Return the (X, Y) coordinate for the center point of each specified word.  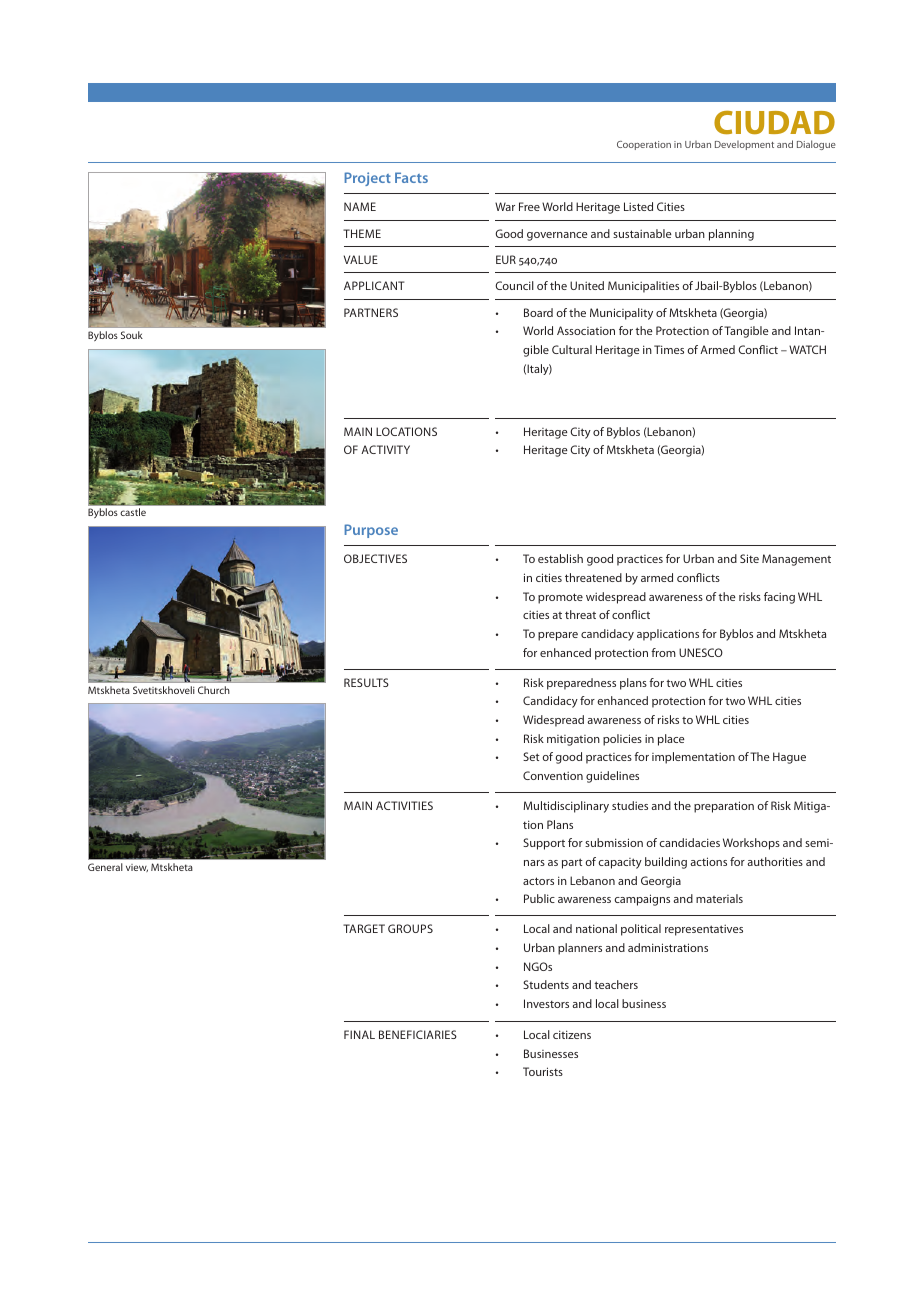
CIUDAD (774, 122)
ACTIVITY (385, 449)
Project (367, 179)
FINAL (359, 1034)
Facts (411, 177)
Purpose (371, 531)
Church (214, 690)
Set (531, 756)
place (671, 740)
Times (669, 349)
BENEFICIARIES (418, 1034)
